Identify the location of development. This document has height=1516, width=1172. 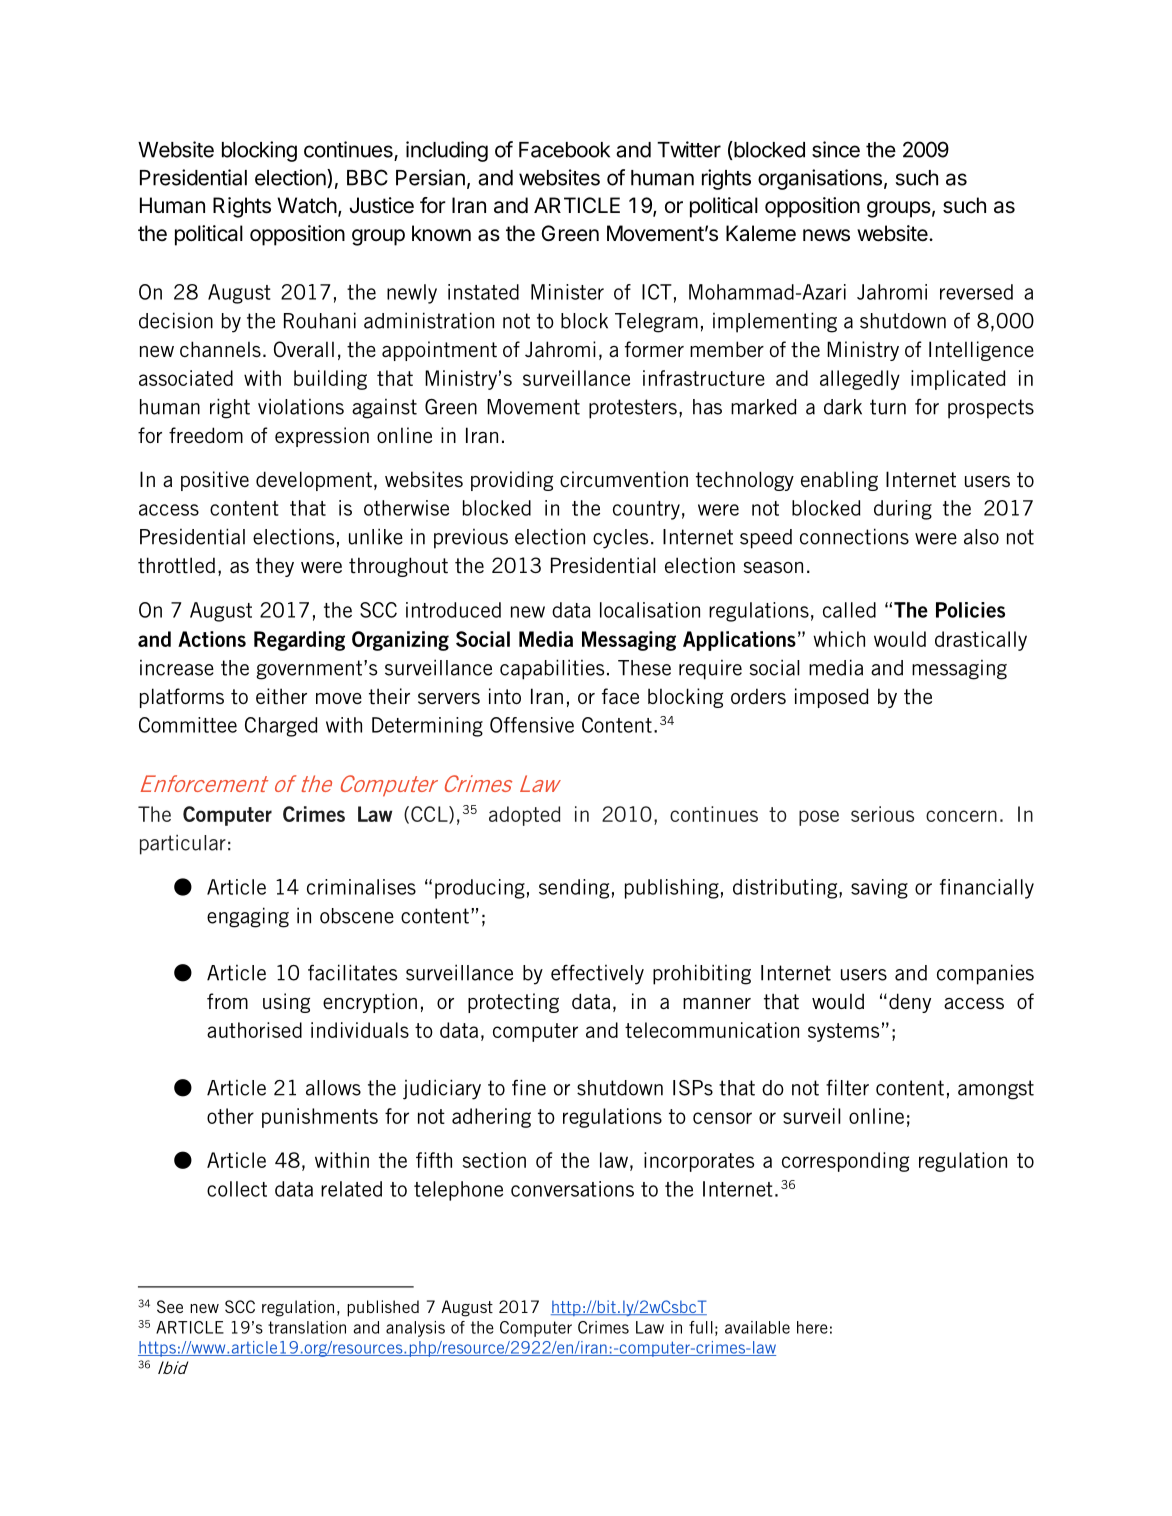
(314, 481).
